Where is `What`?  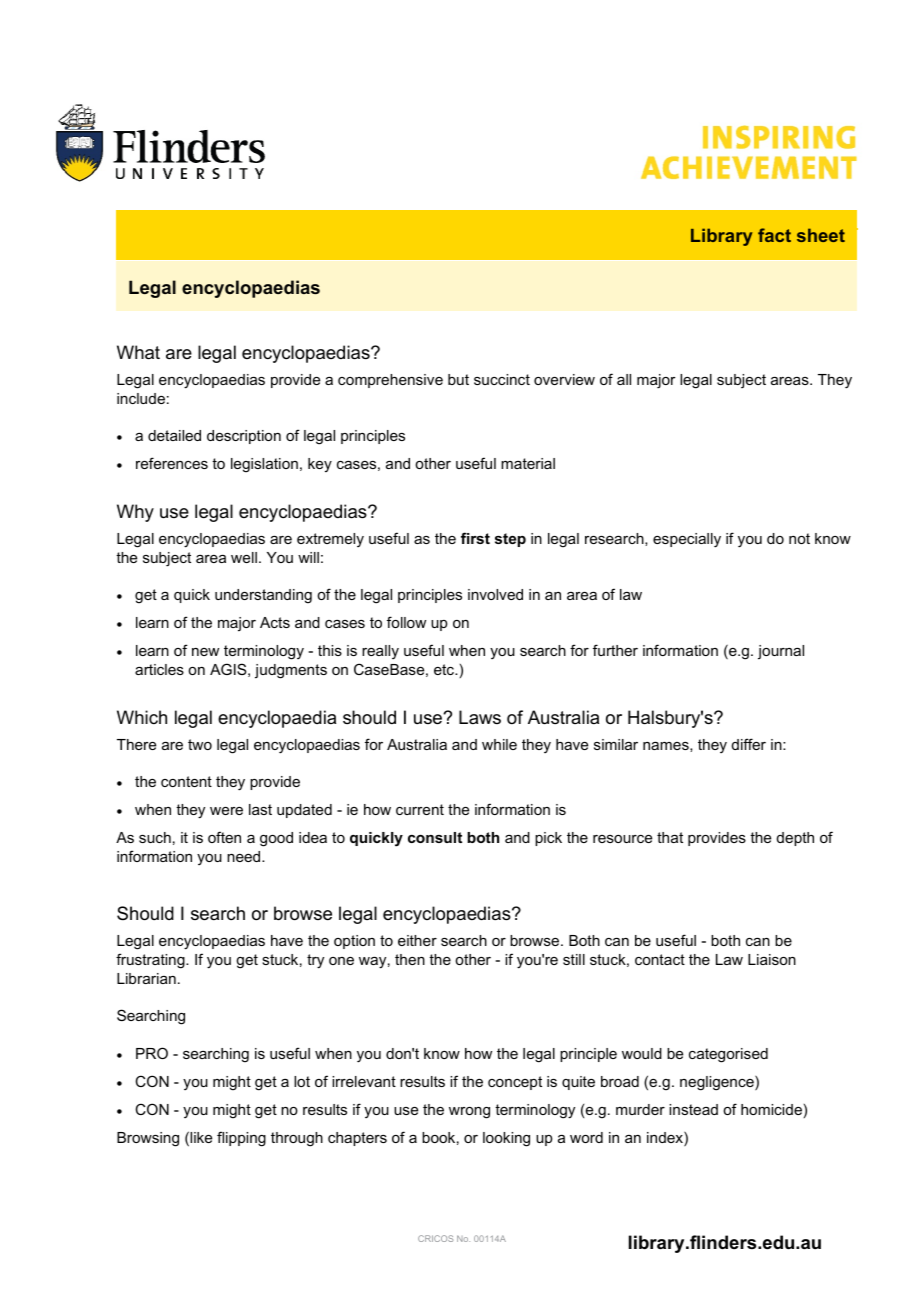 What is located at coordinates (138, 352).
